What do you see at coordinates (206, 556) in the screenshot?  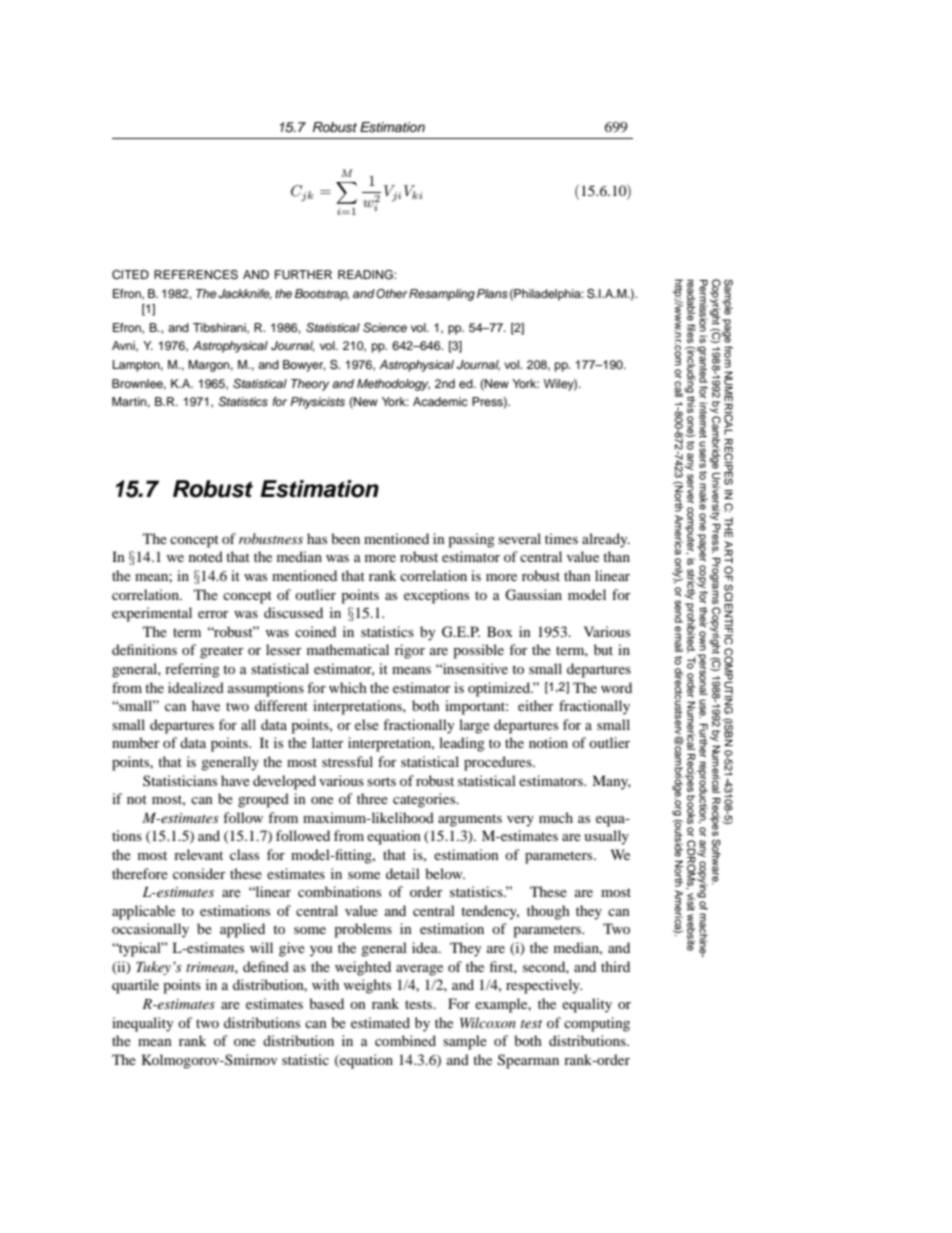 I see `noted` at bounding box center [206, 556].
